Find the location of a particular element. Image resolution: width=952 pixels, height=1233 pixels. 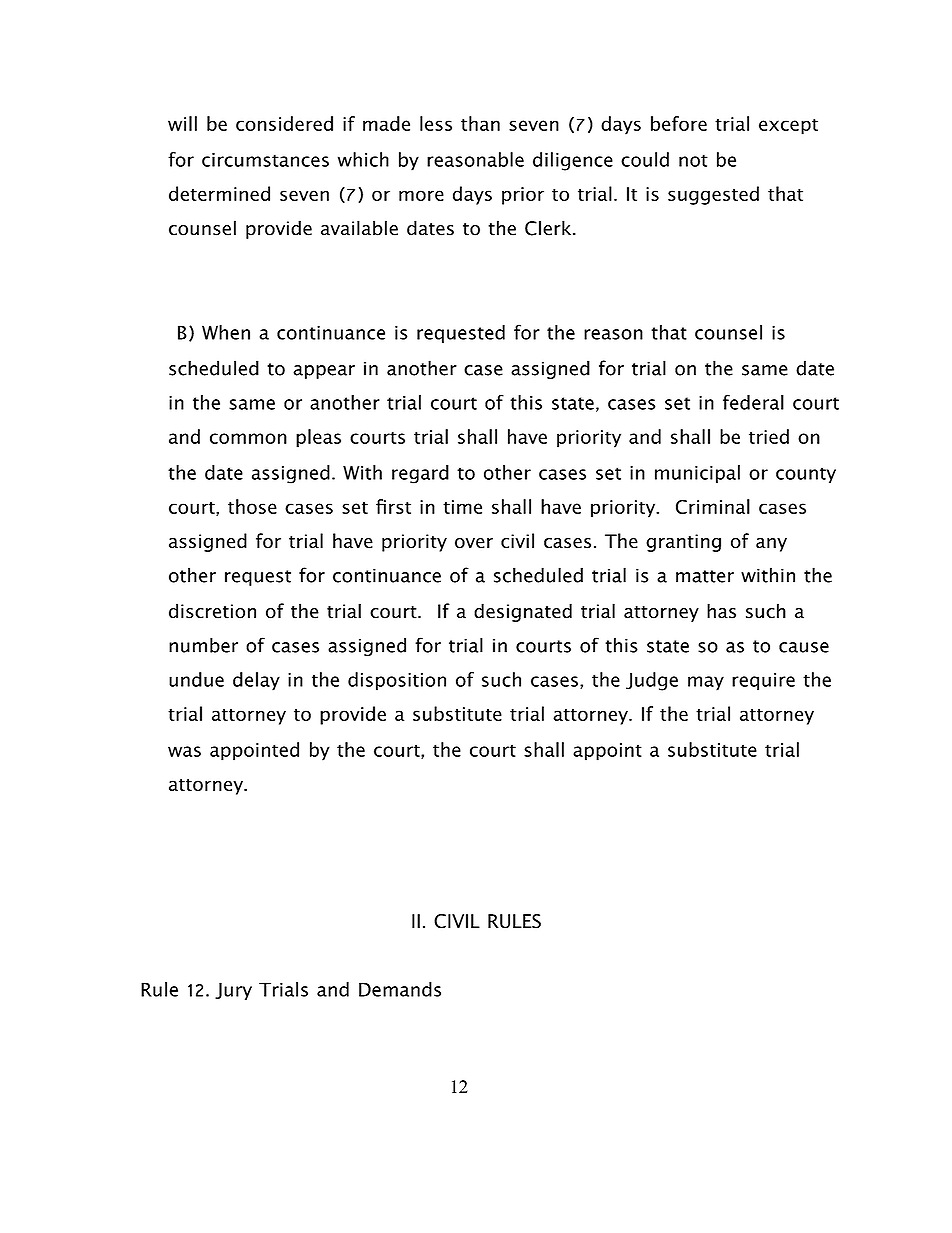

federal is located at coordinates (753, 402).
